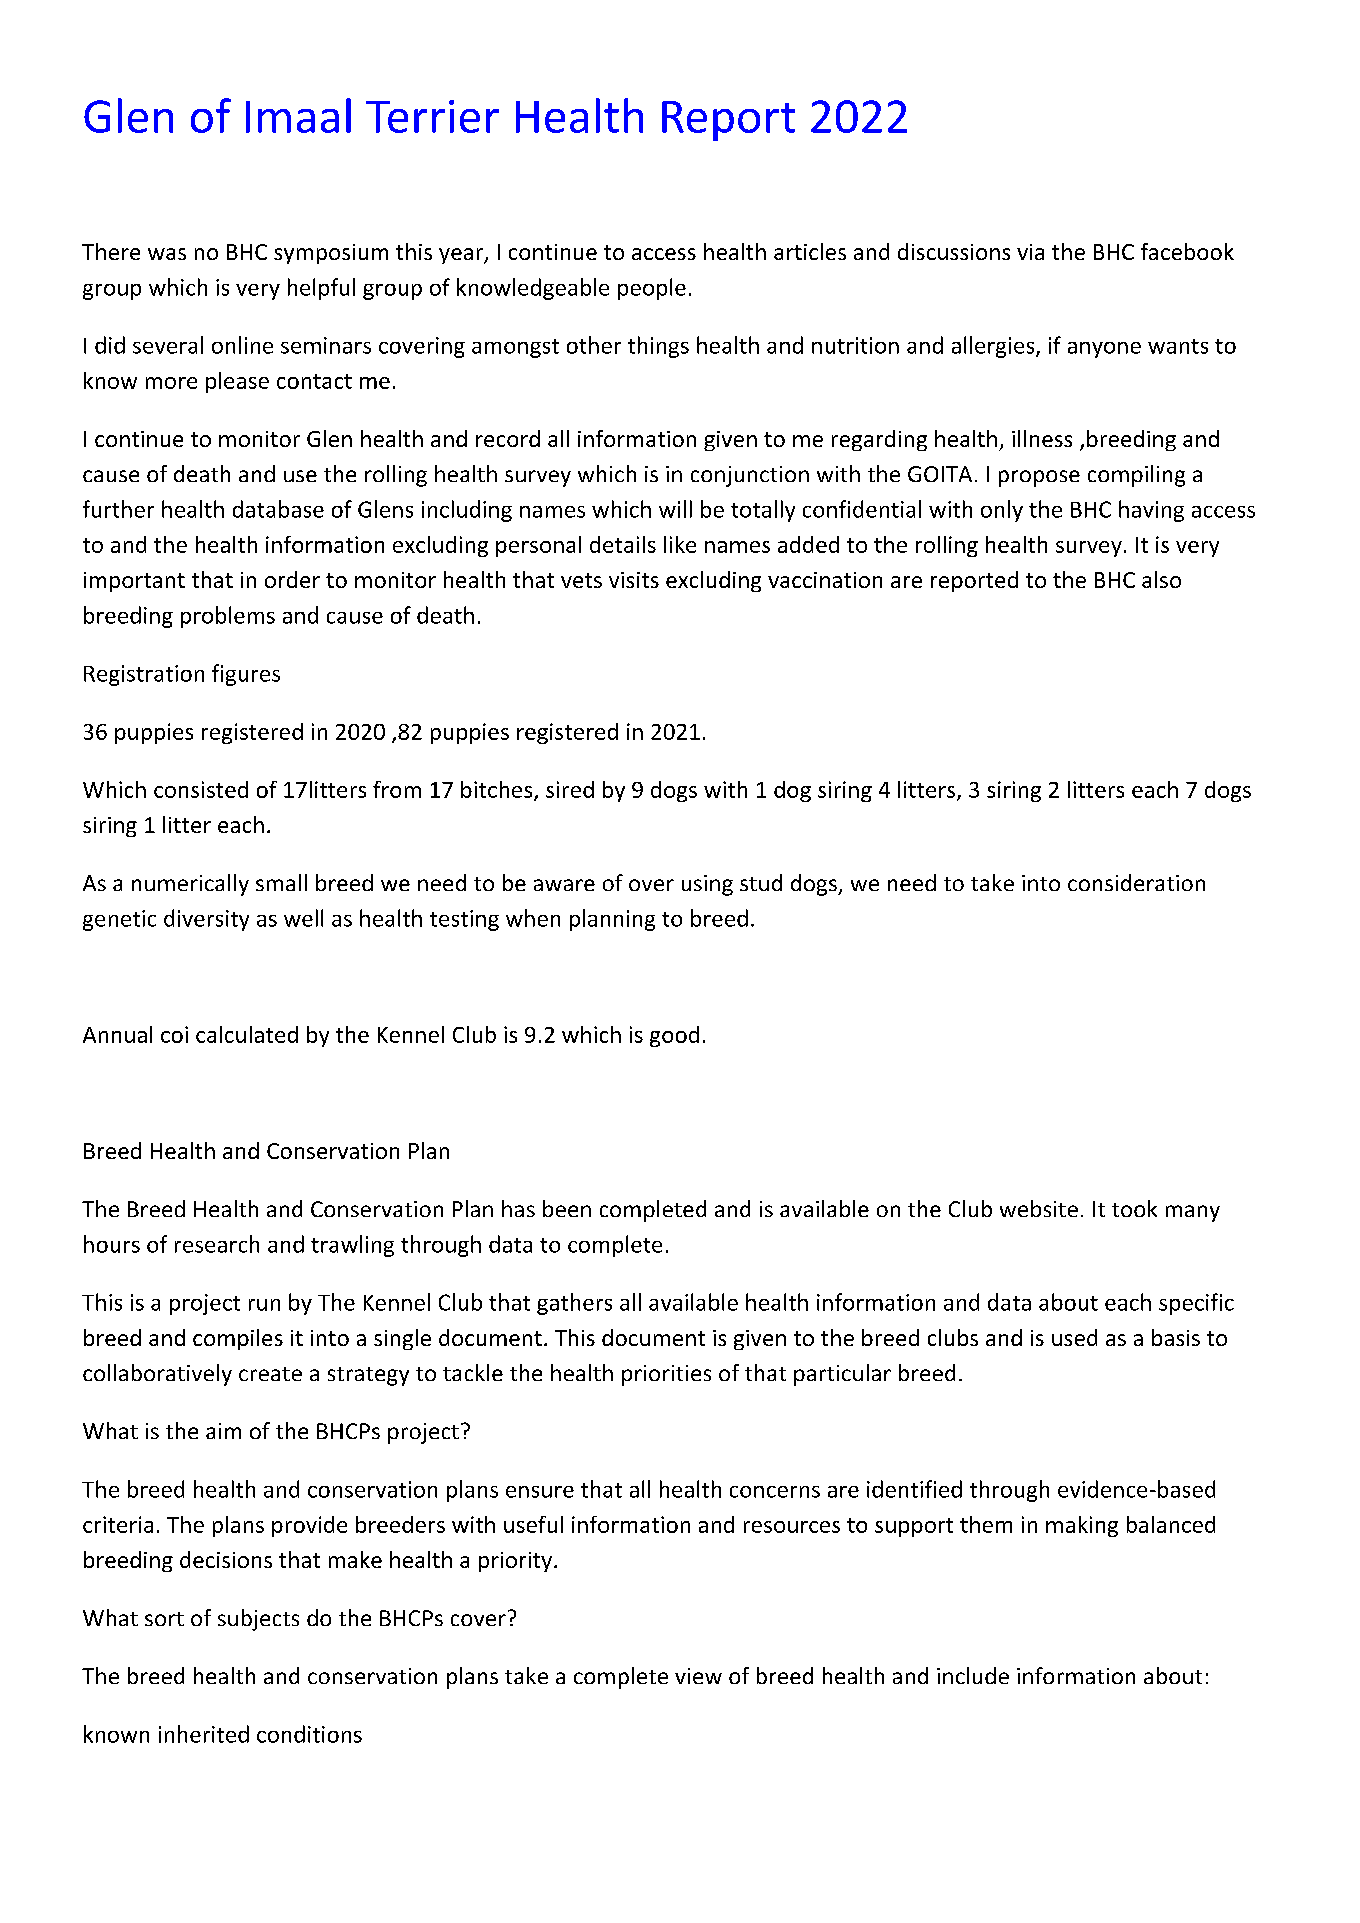 This document has width=1360, height=1923. Describe the element at coordinates (204, 1734) in the document. I see `inherited` at that location.
